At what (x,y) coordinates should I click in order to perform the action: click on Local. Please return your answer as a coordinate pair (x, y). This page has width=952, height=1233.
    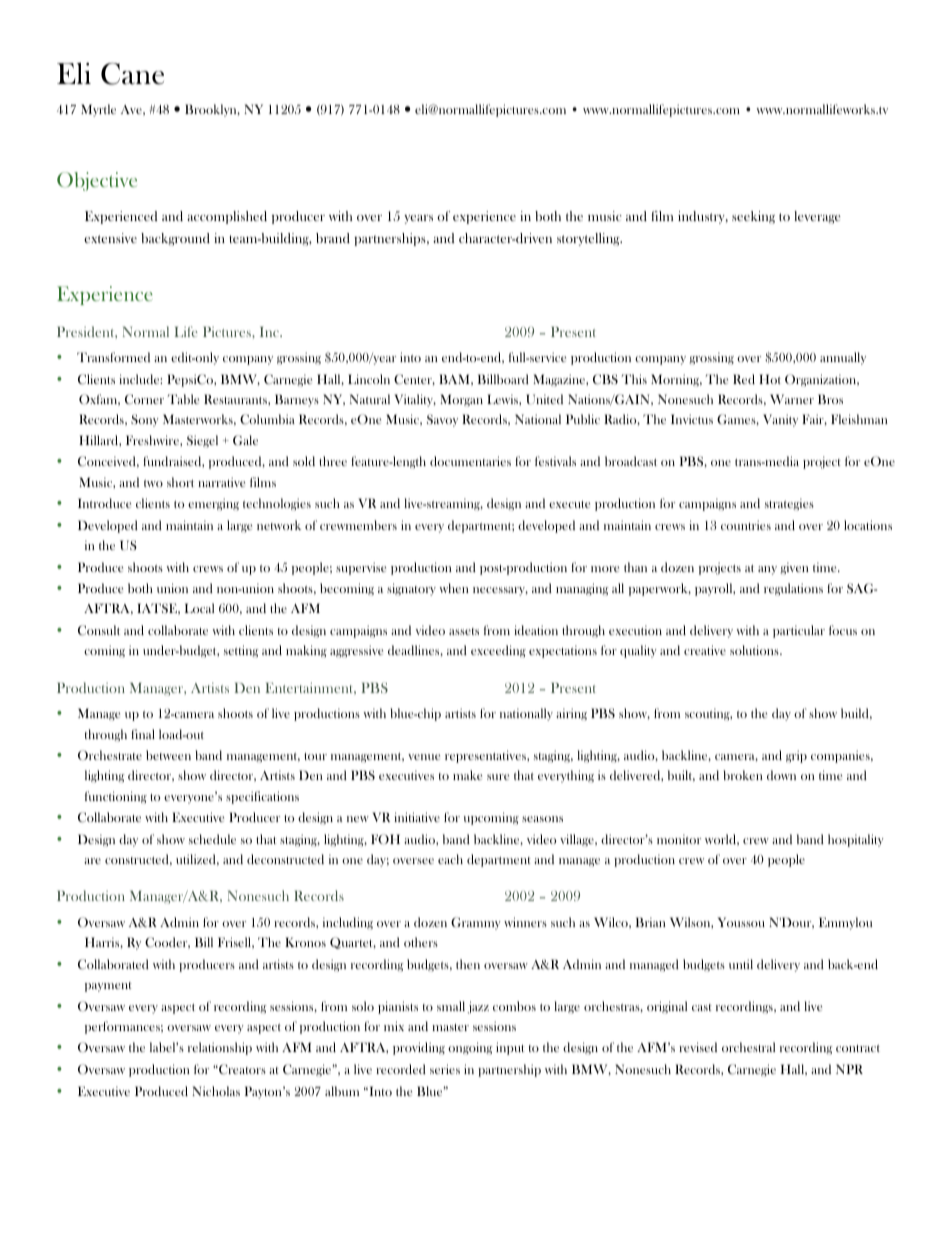
    Looking at the image, I should click on (199, 608).
